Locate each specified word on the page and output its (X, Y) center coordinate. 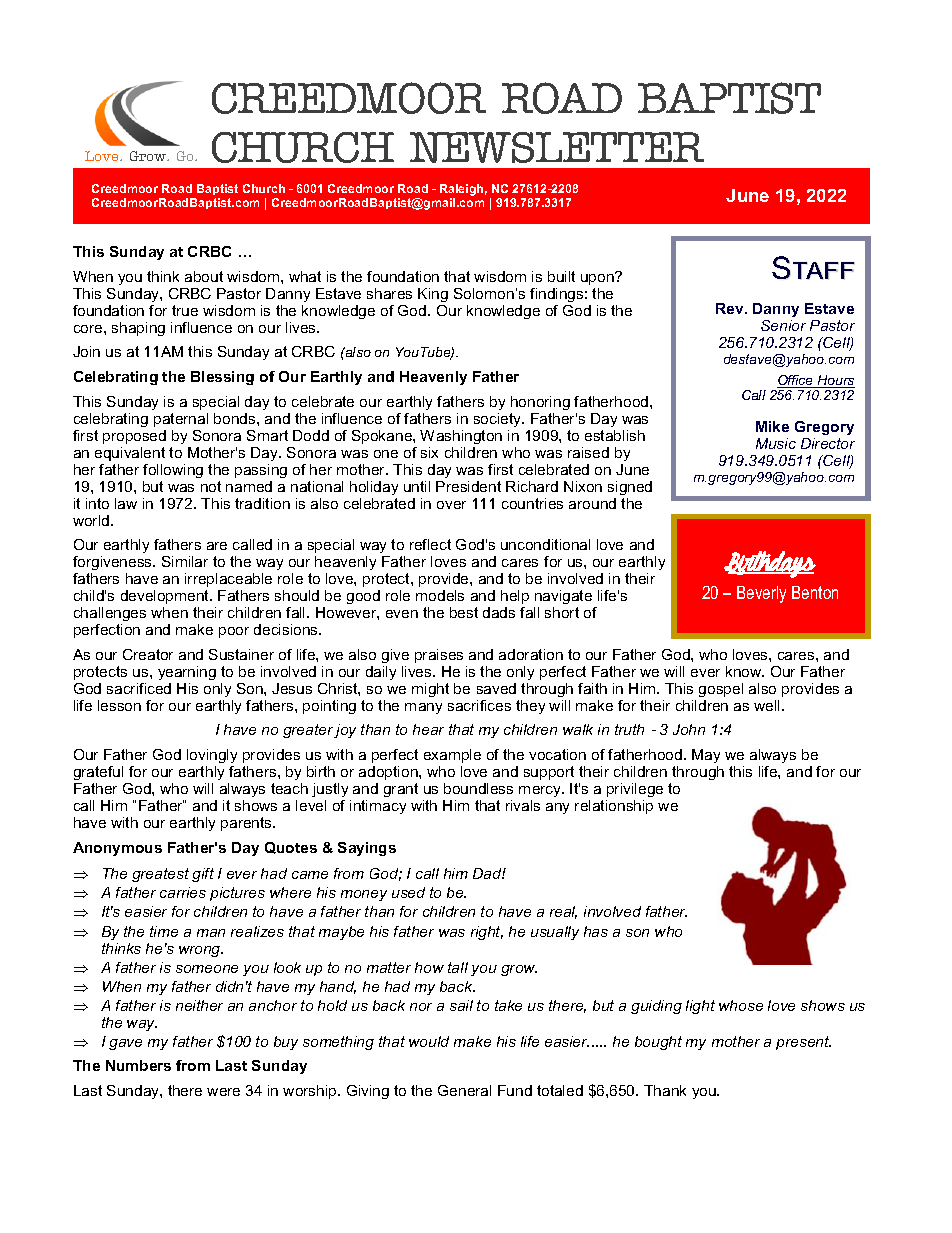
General (464, 1090)
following (173, 471)
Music (776, 443)
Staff (813, 268)
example (452, 756)
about (204, 276)
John (689, 729)
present (803, 1043)
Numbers (138, 1065)
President (468, 486)
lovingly (212, 756)
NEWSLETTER (557, 147)
